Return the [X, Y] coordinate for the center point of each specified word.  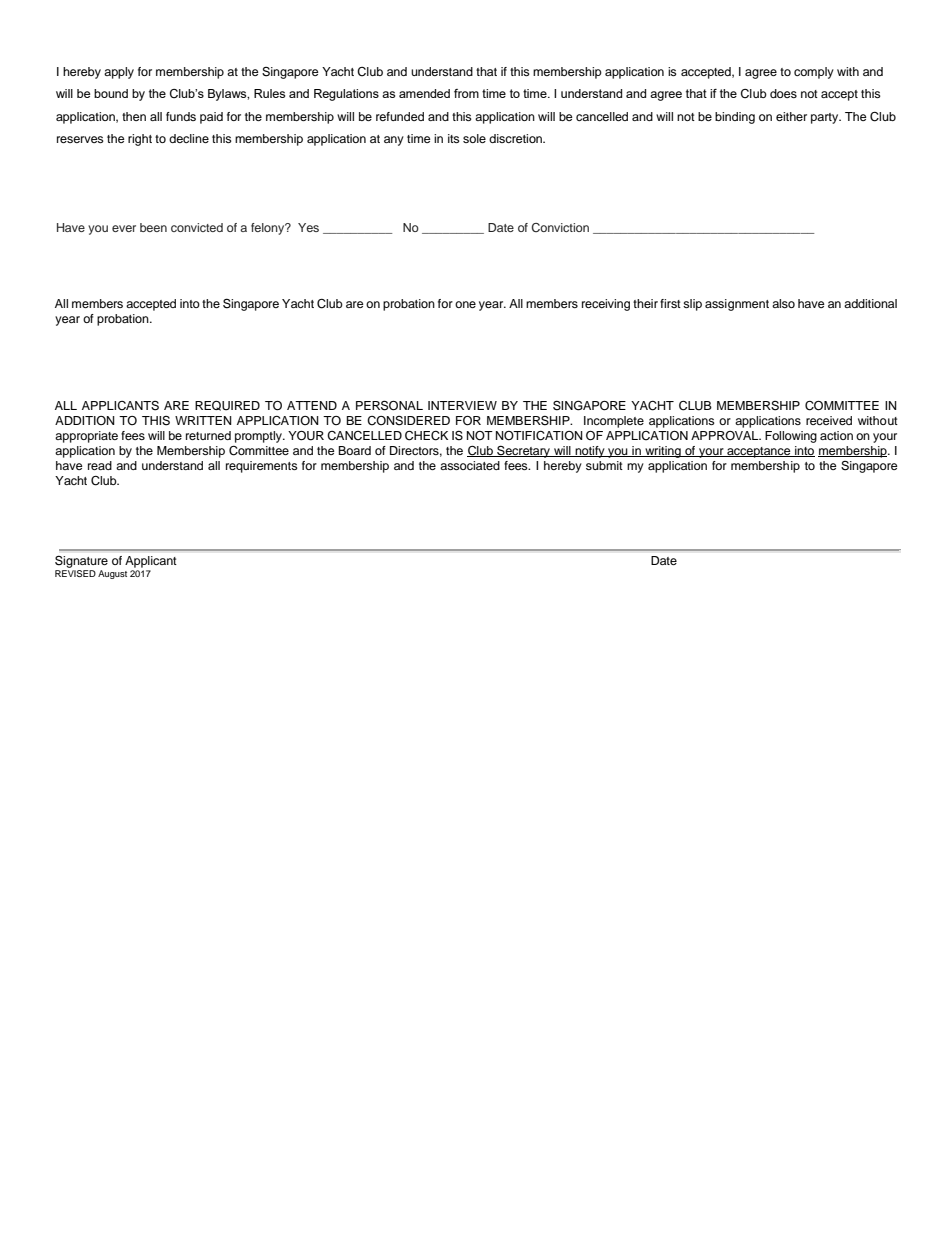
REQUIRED [227, 406]
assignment [737, 305]
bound [111, 93]
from [466, 93]
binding [735, 118]
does [783, 93]
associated [470, 465]
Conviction [560, 227]
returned [208, 435]
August [112, 574]
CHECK [426, 436]
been [153, 227]
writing [663, 452]
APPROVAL [726, 435]
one [465, 304]
